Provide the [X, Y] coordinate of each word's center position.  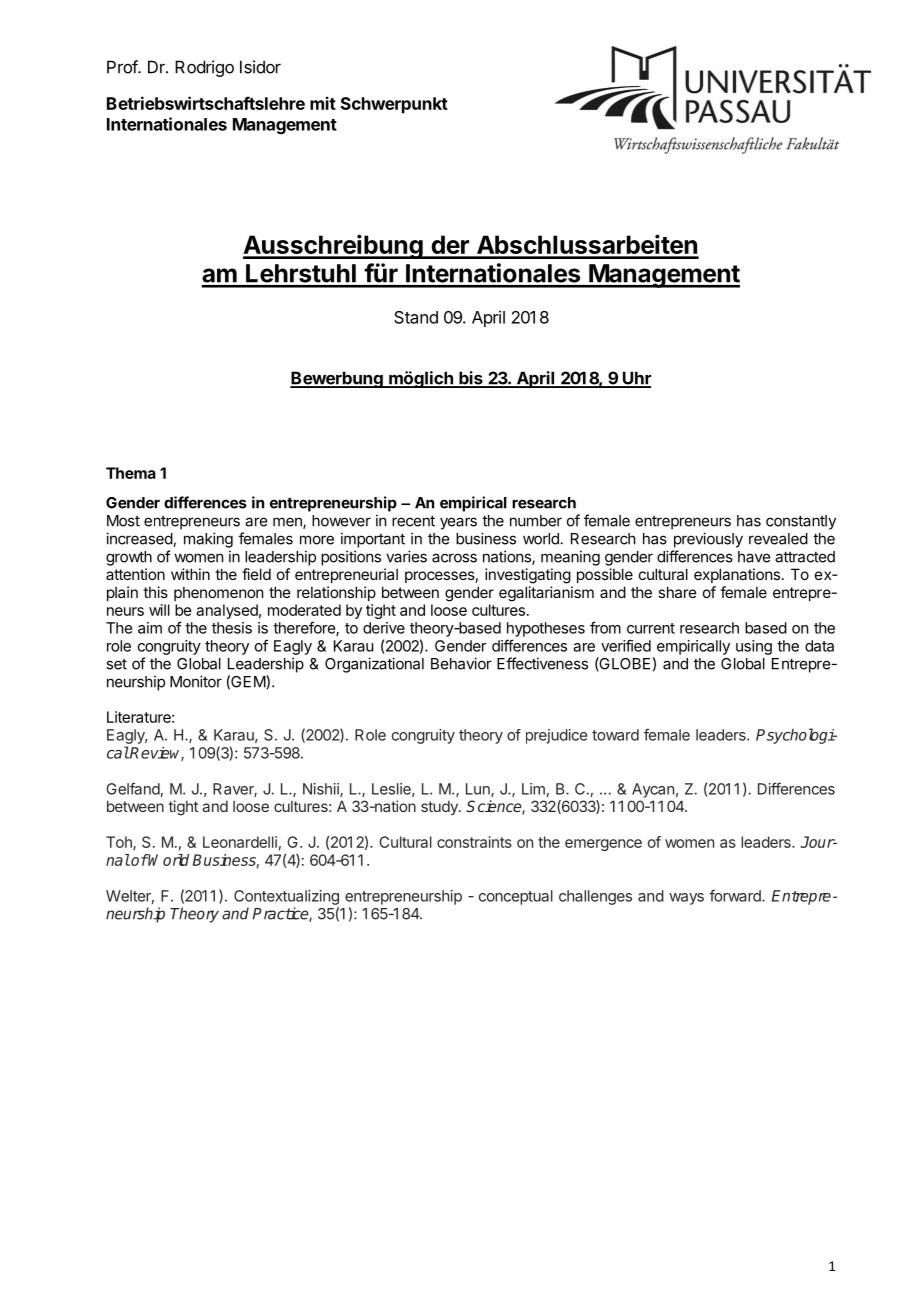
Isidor [260, 67]
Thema [131, 473]
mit [323, 103]
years [458, 523]
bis [471, 379]
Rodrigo [204, 68]
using [754, 647]
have [754, 557]
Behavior [461, 663]
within [190, 574]
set [116, 664]
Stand [416, 317]
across [454, 558]
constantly [801, 522]
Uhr [636, 379]
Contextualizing [286, 897]
